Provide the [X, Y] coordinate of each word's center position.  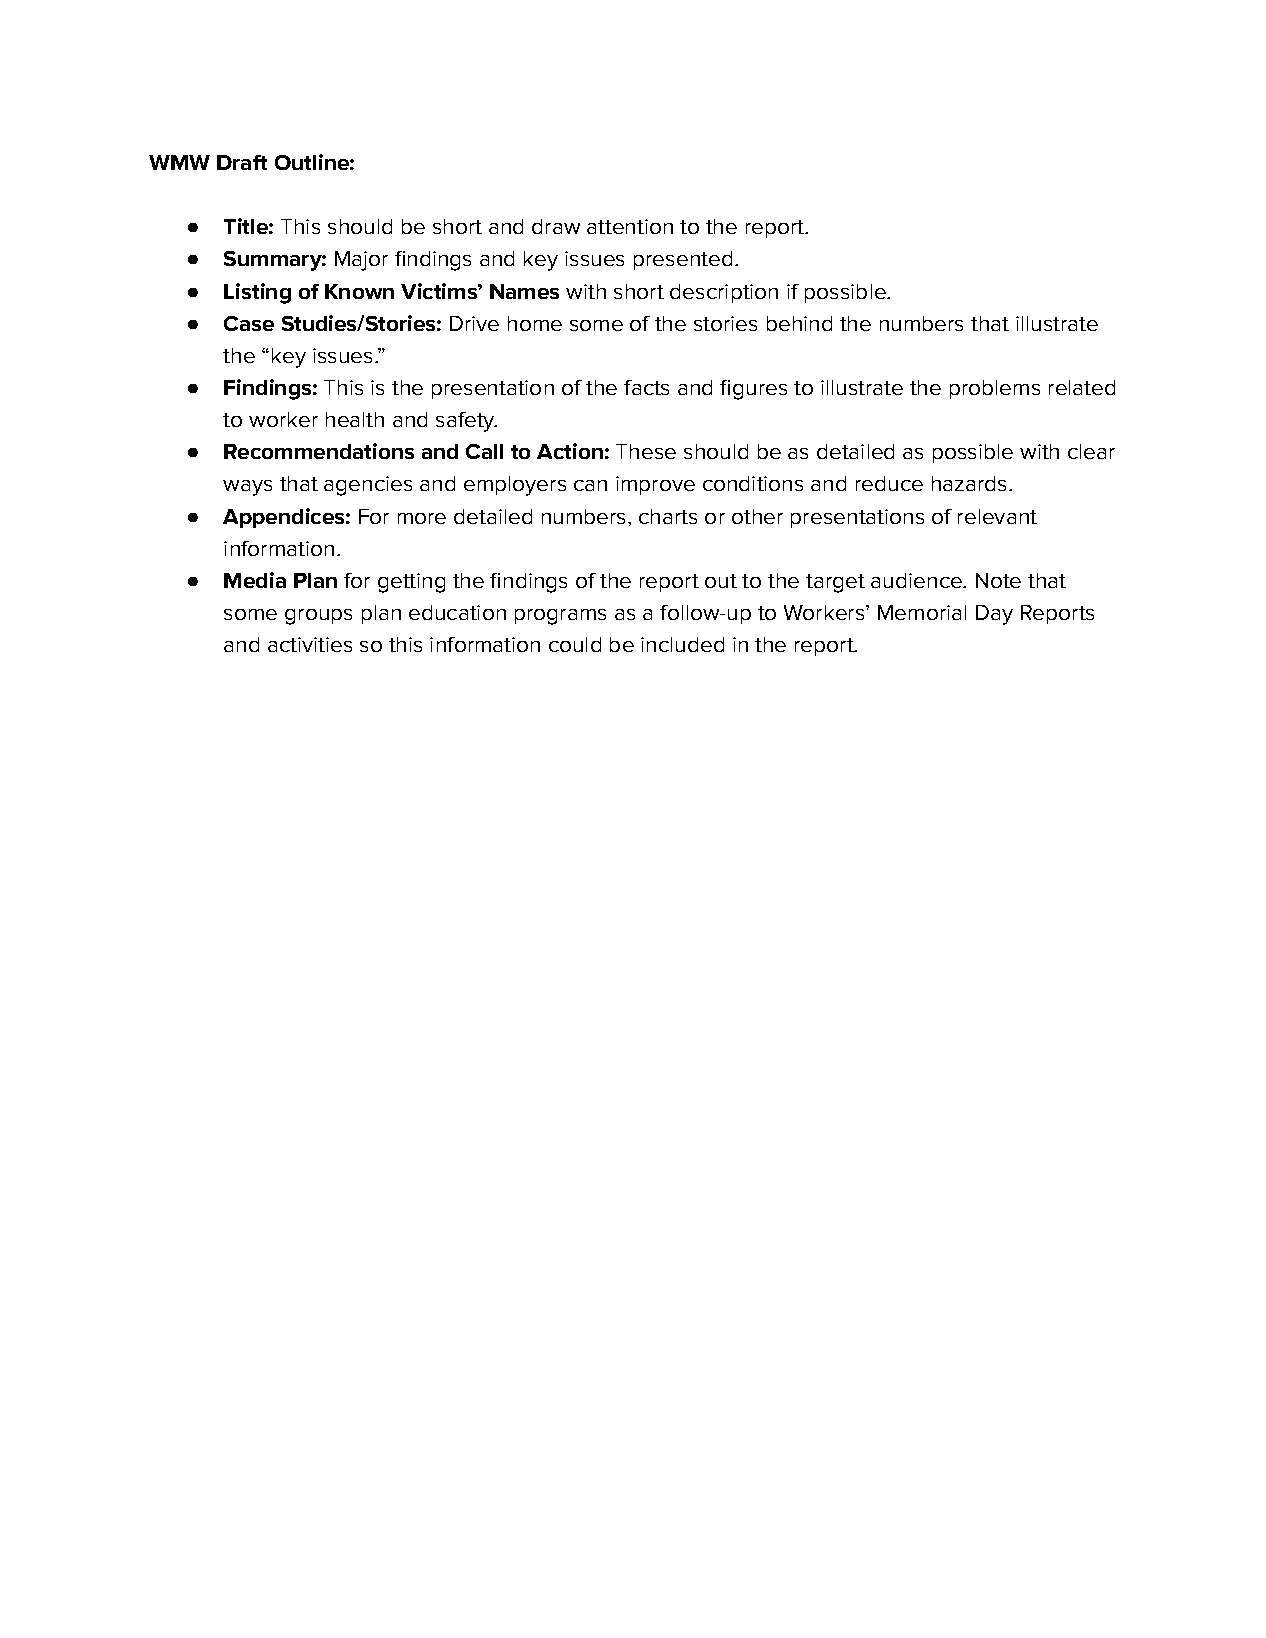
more [422, 518]
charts [668, 516]
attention [630, 226]
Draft [242, 162]
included [682, 644]
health [355, 419]
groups [318, 617]
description [724, 293]
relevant [997, 516]
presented [683, 260]
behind [799, 323]
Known [359, 291]
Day [994, 615]
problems [995, 389]
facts [646, 387]
